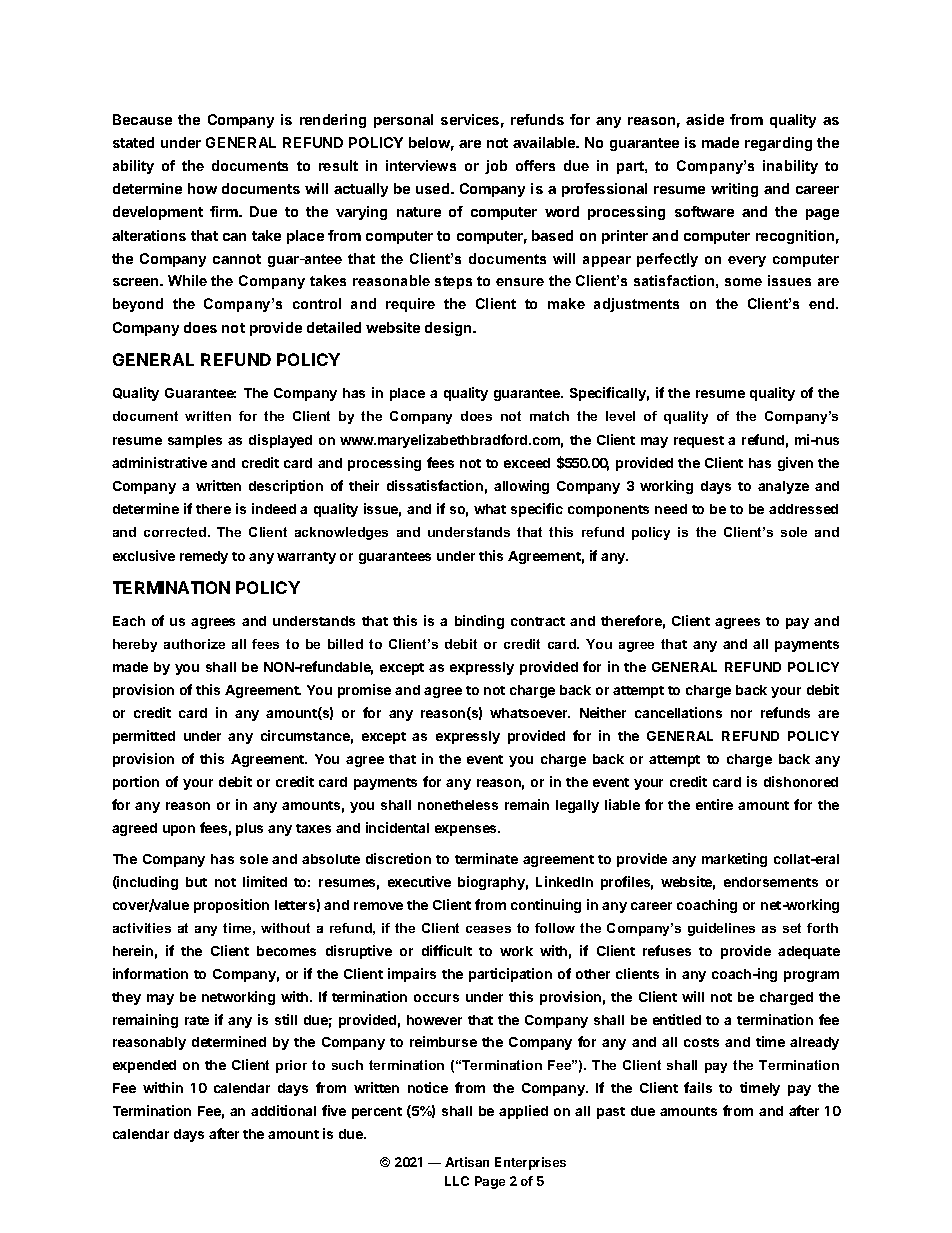  I want to click on ceases, so click(488, 929).
